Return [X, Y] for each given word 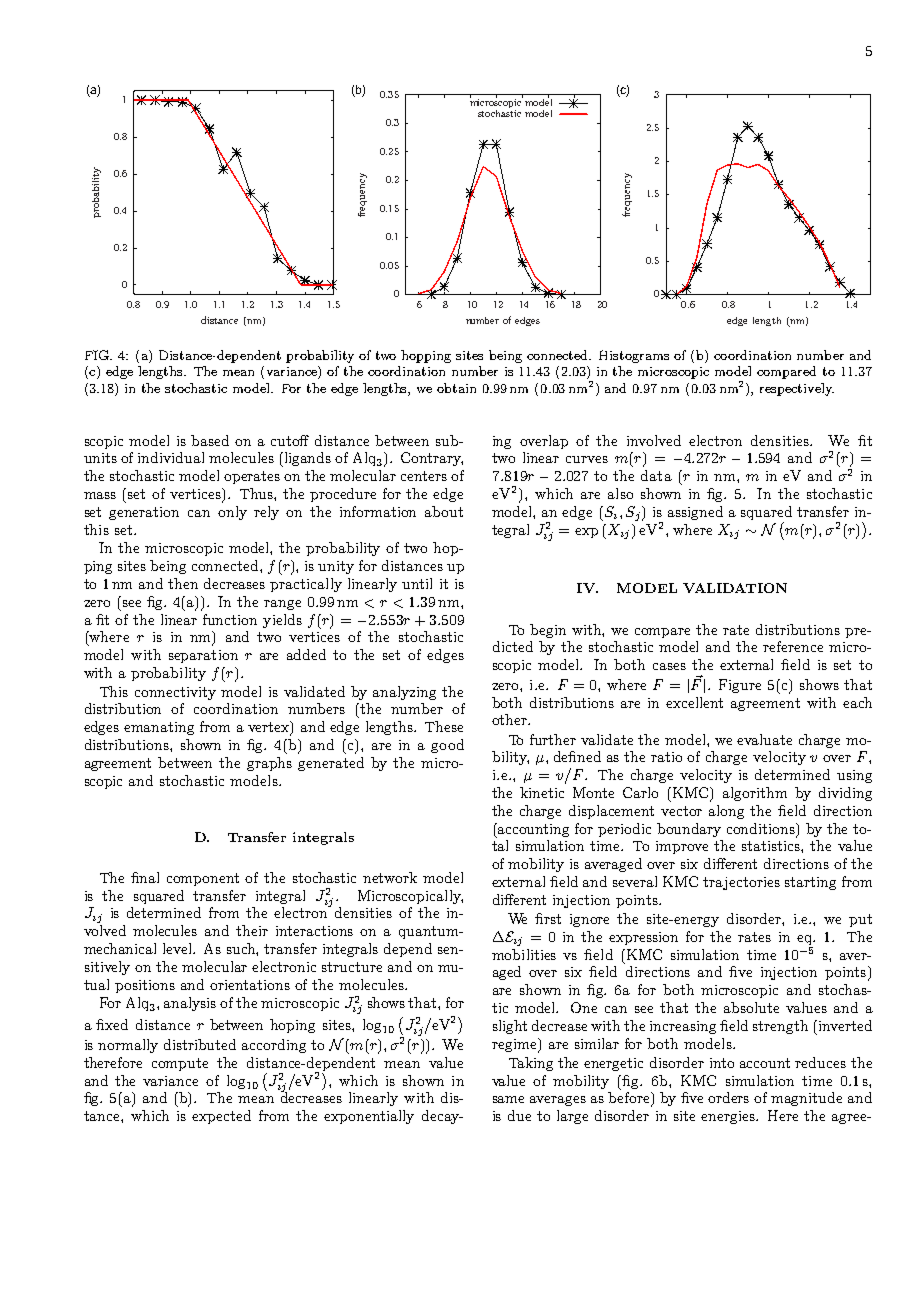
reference [793, 646]
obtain [456, 388]
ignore [589, 920]
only [232, 513]
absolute [751, 1007]
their [252, 930]
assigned [695, 513]
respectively [797, 389]
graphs [269, 764]
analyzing [404, 693]
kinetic [542, 792]
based [210, 440]
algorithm [755, 794]
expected [221, 1117]
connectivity [175, 693]
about [444, 511]
